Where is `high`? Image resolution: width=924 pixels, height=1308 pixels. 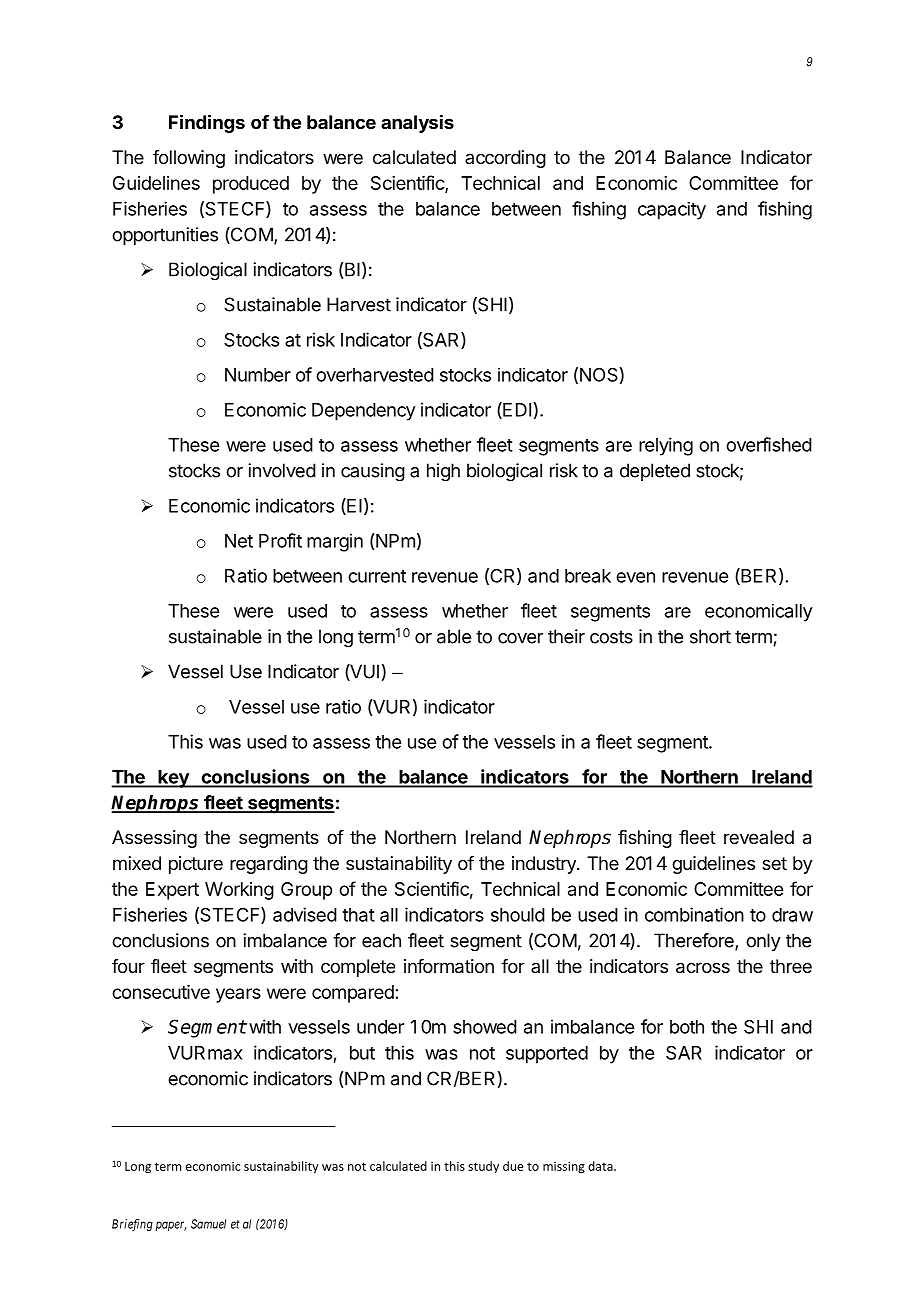
high is located at coordinates (443, 472).
